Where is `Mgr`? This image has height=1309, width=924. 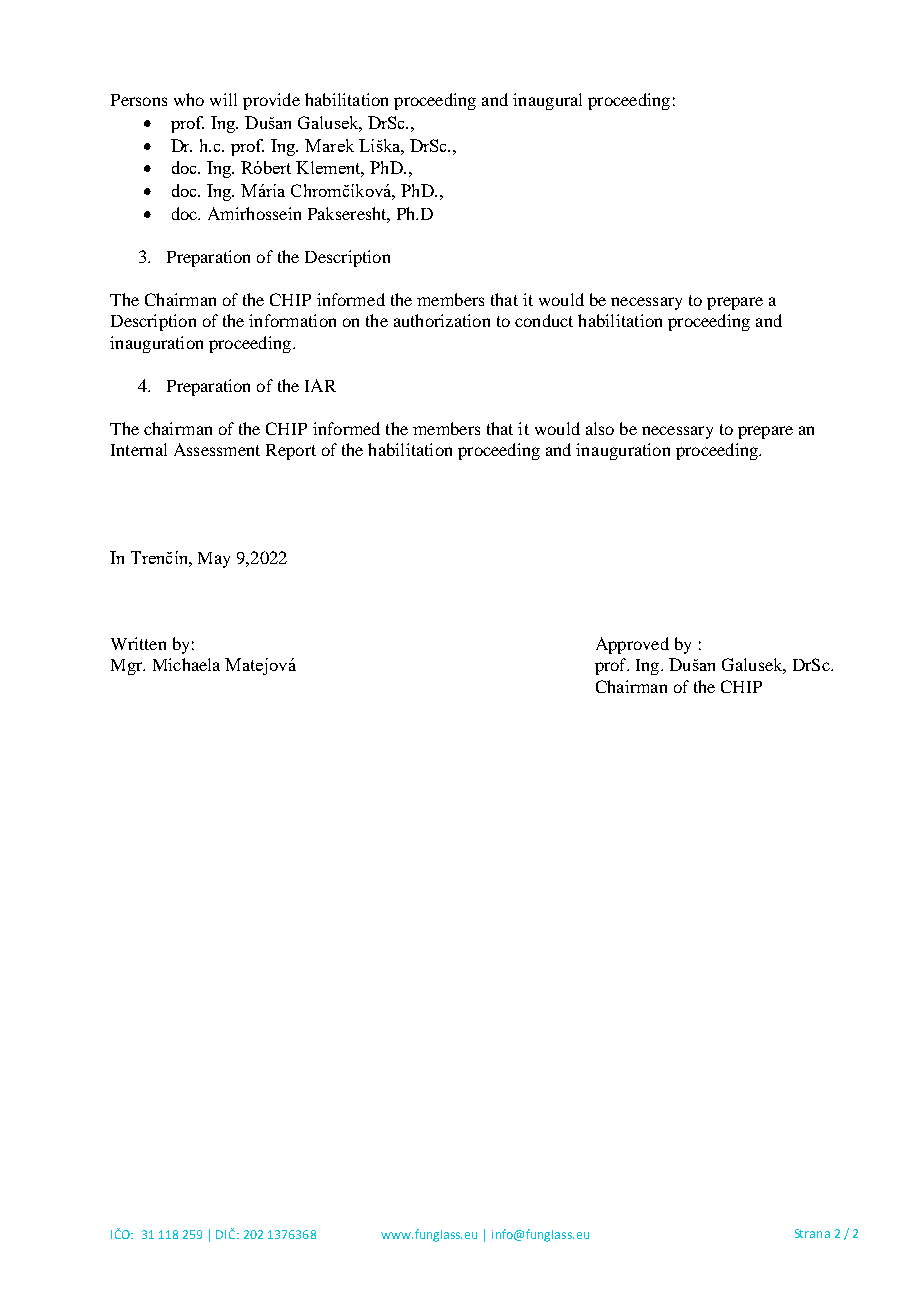
Mgr is located at coordinates (128, 667).
